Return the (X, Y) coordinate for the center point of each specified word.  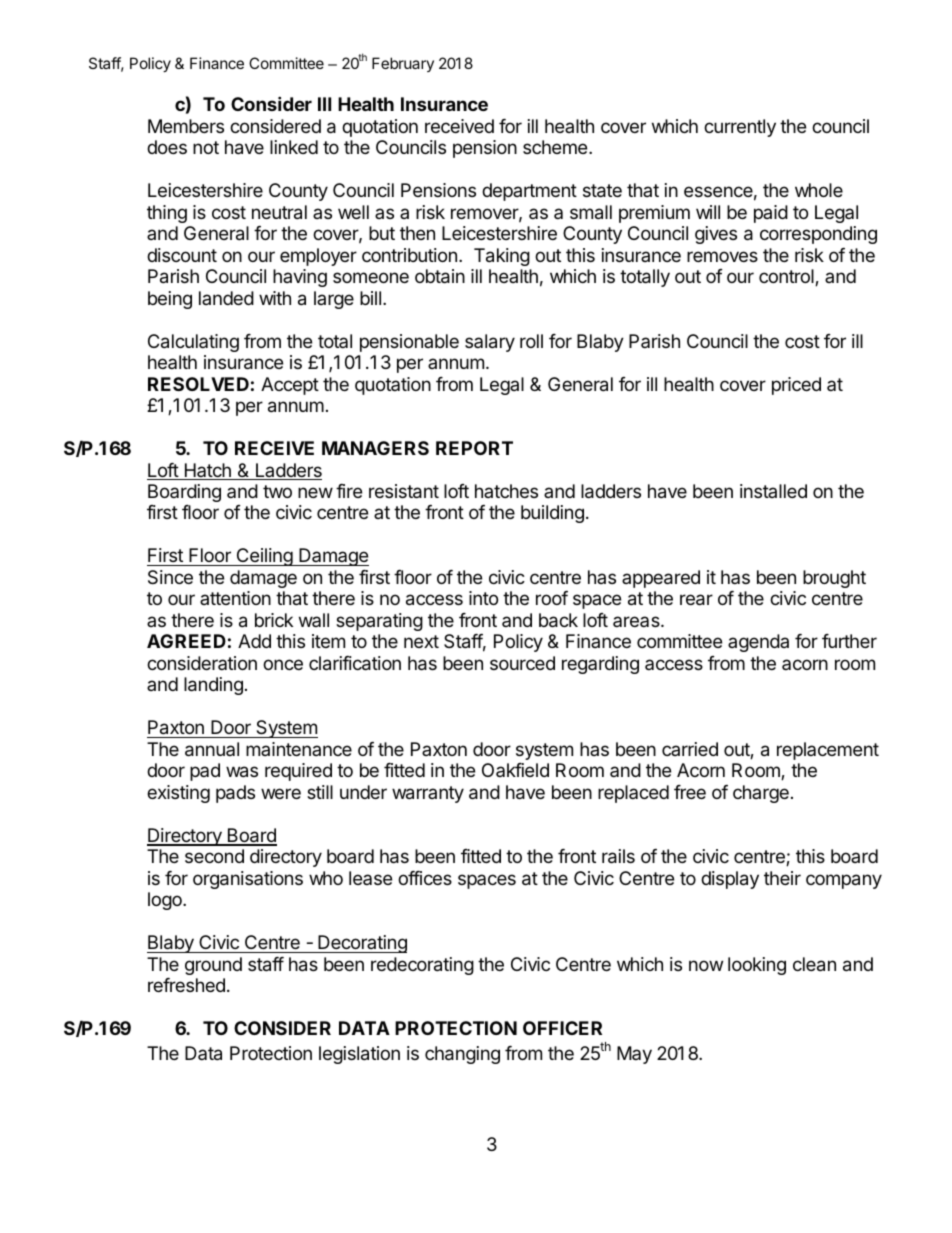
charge (761, 794)
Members (186, 126)
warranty (428, 794)
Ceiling (264, 557)
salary (490, 343)
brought (834, 579)
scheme (556, 147)
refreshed (186, 985)
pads (235, 794)
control (787, 277)
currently (740, 128)
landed (226, 298)
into (483, 598)
